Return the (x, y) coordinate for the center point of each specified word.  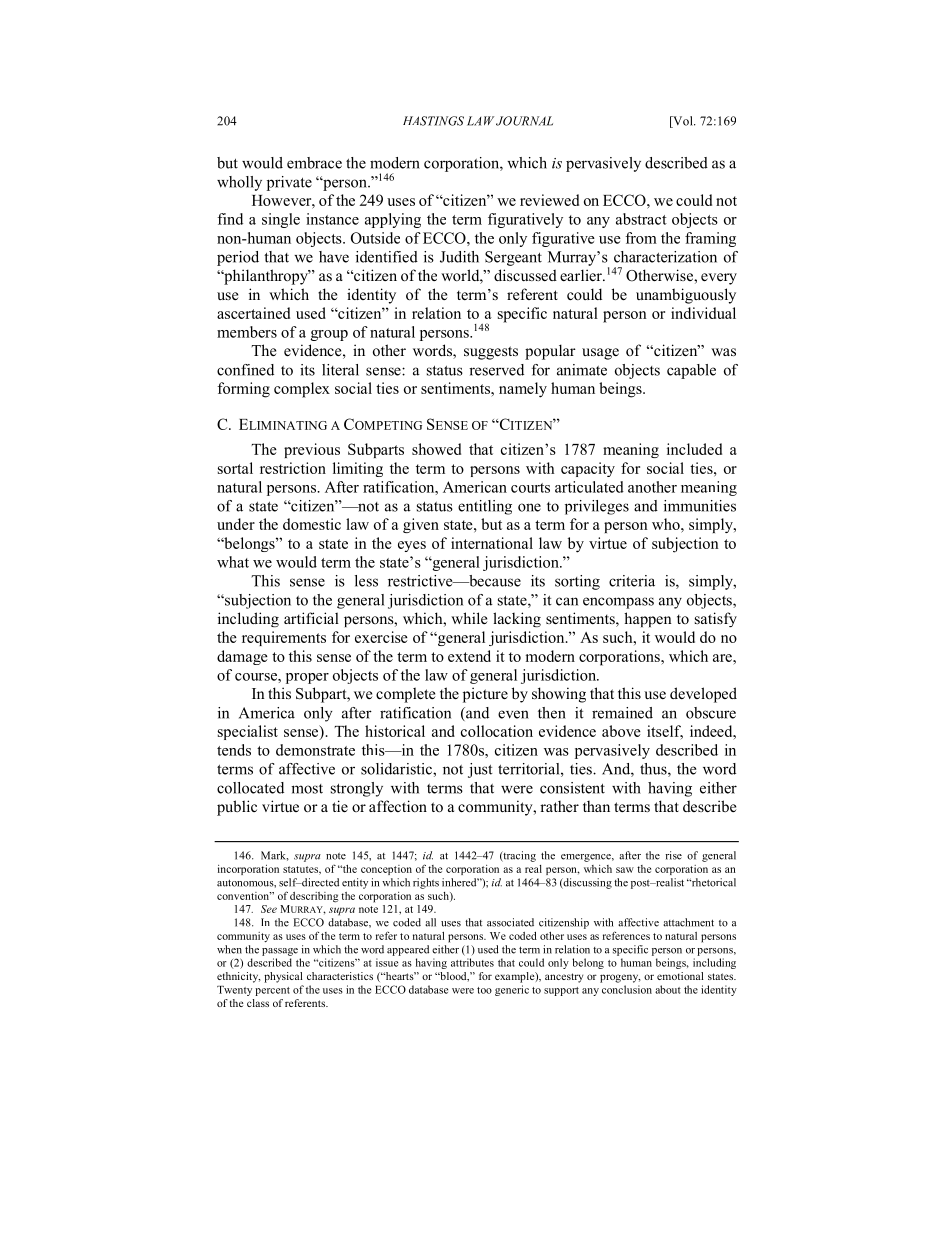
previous (312, 450)
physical (283, 977)
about (668, 989)
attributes (472, 962)
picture (485, 695)
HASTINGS (433, 121)
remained (622, 713)
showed (436, 449)
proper (307, 678)
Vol (683, 122)
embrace (314, 163)
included (694, 449)
